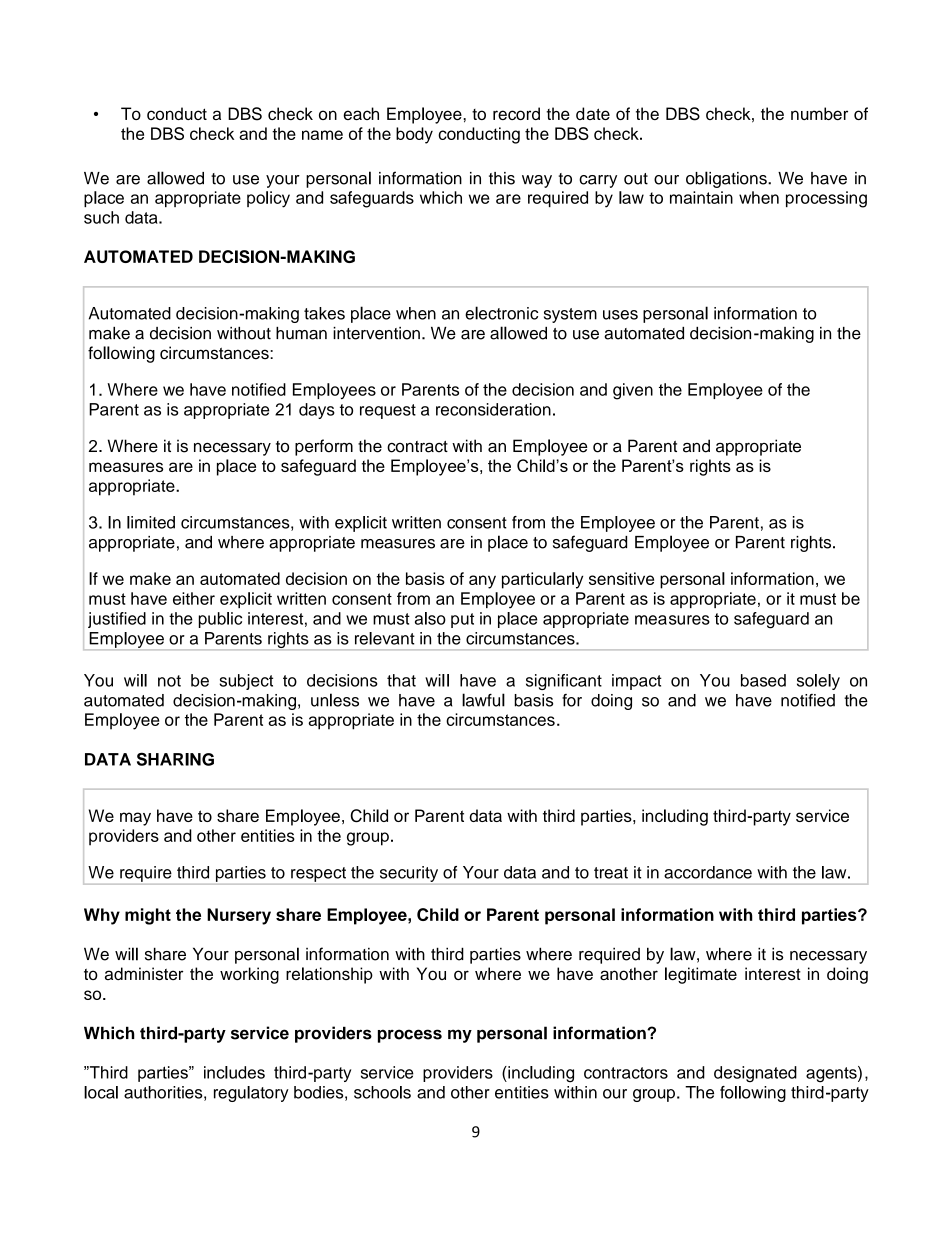 Image resolution: width=952 pixels, height=1233 pixels. Describe the element at coordinates (409, 874) in the page. I see `security` at that location.
